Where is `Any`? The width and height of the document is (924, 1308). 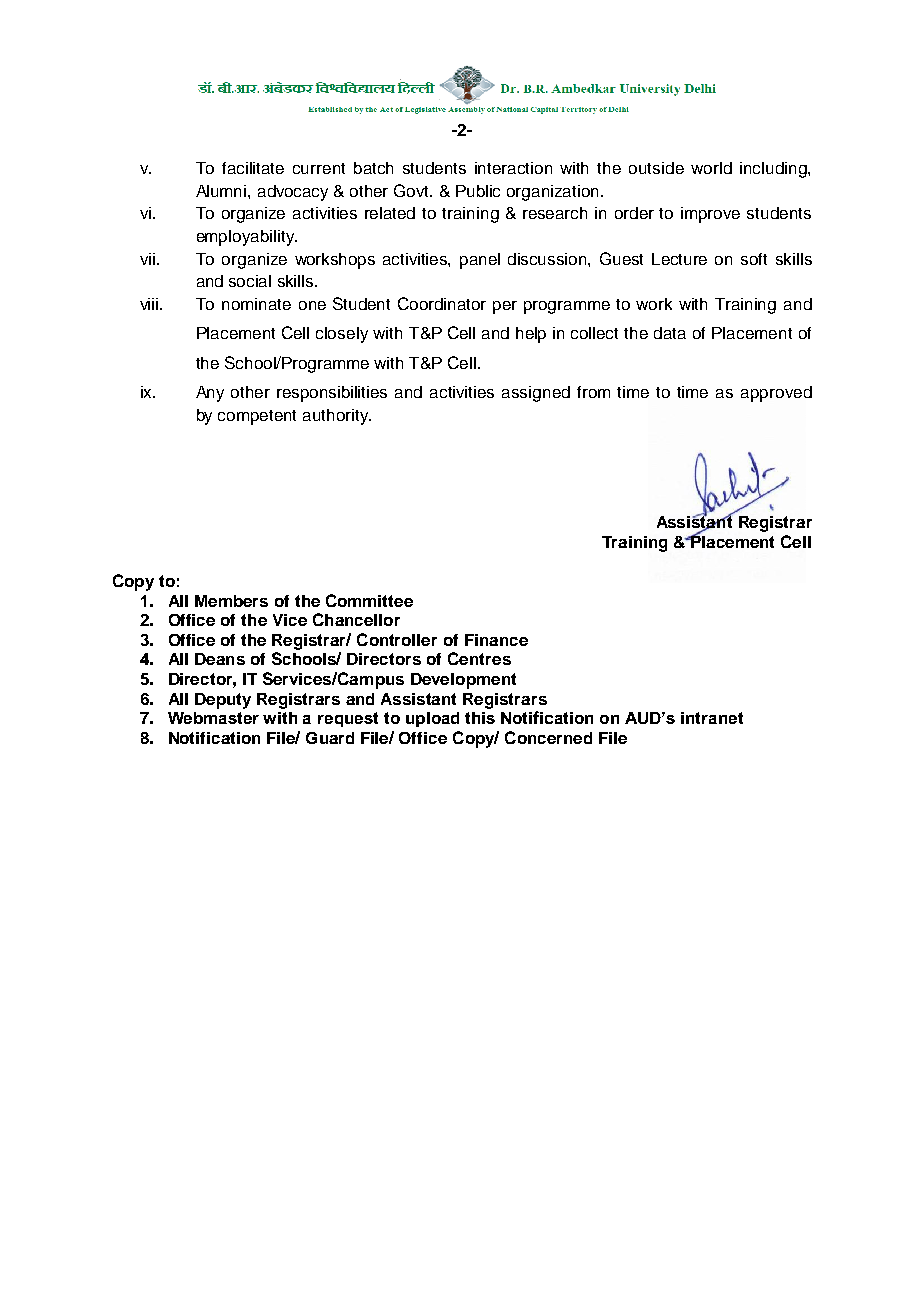 Any is located at coordinates (210, 394).
